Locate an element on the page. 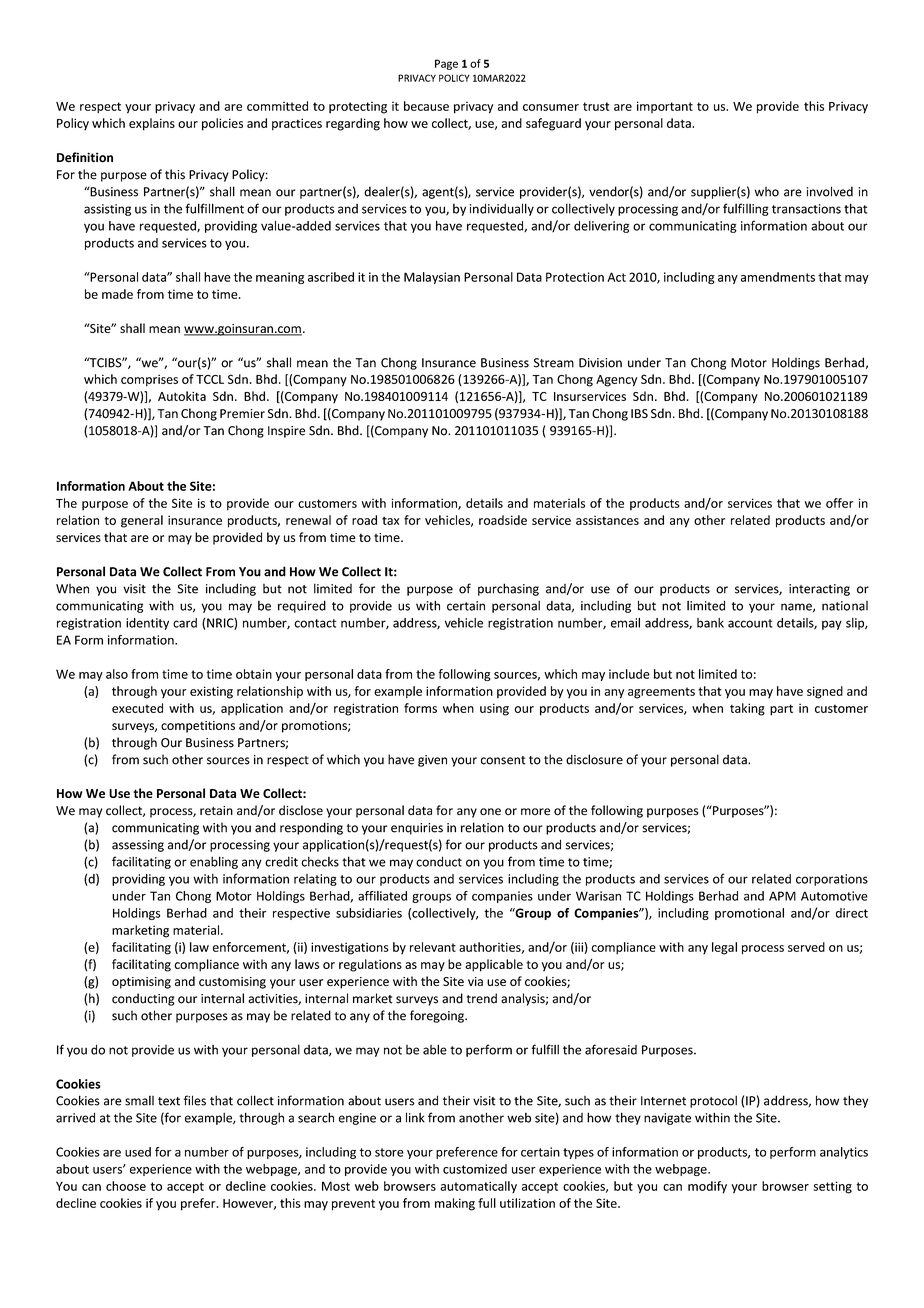 This document has width=924, height=1308. customized is located at coordinates (475, 1169).
